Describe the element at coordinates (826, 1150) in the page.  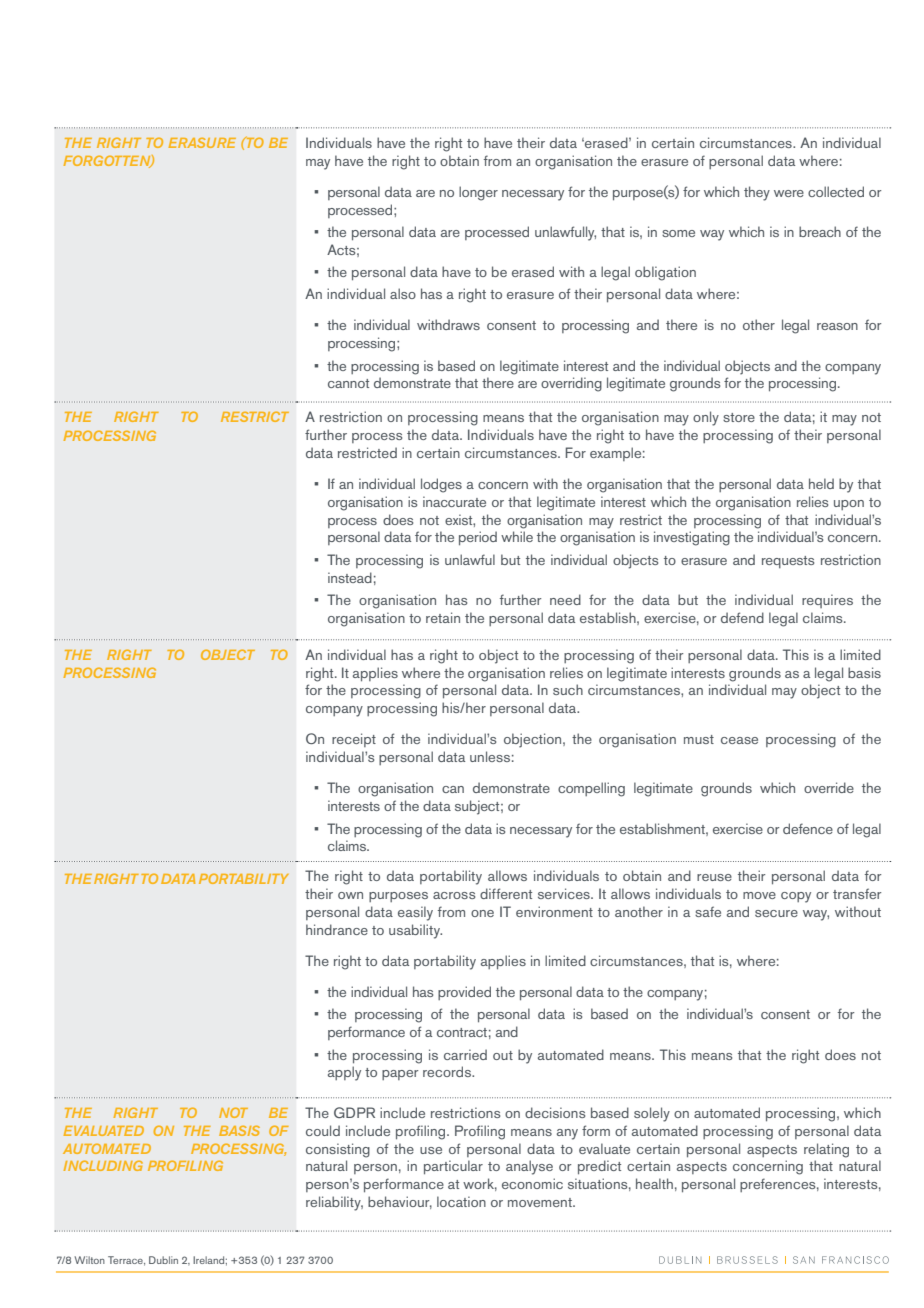
I see `relating` at that location.
